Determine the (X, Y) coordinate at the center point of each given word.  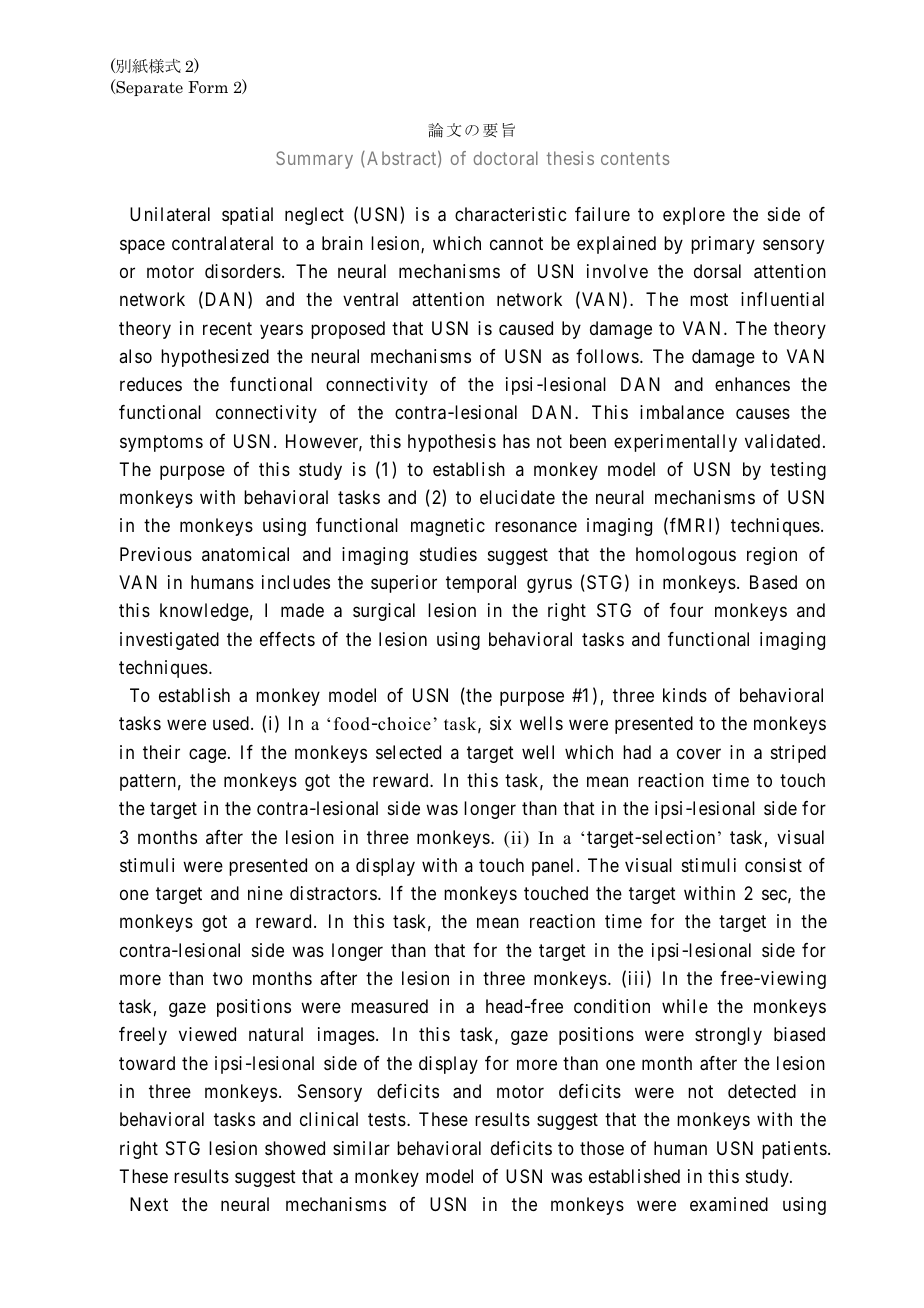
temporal (481, 584)
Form (208, 87)
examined (729, 1204)
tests (387, 1119)
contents (635, 158)
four (686, 610)
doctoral (506, 158)
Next (149, 1204)
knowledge (204, 612)
